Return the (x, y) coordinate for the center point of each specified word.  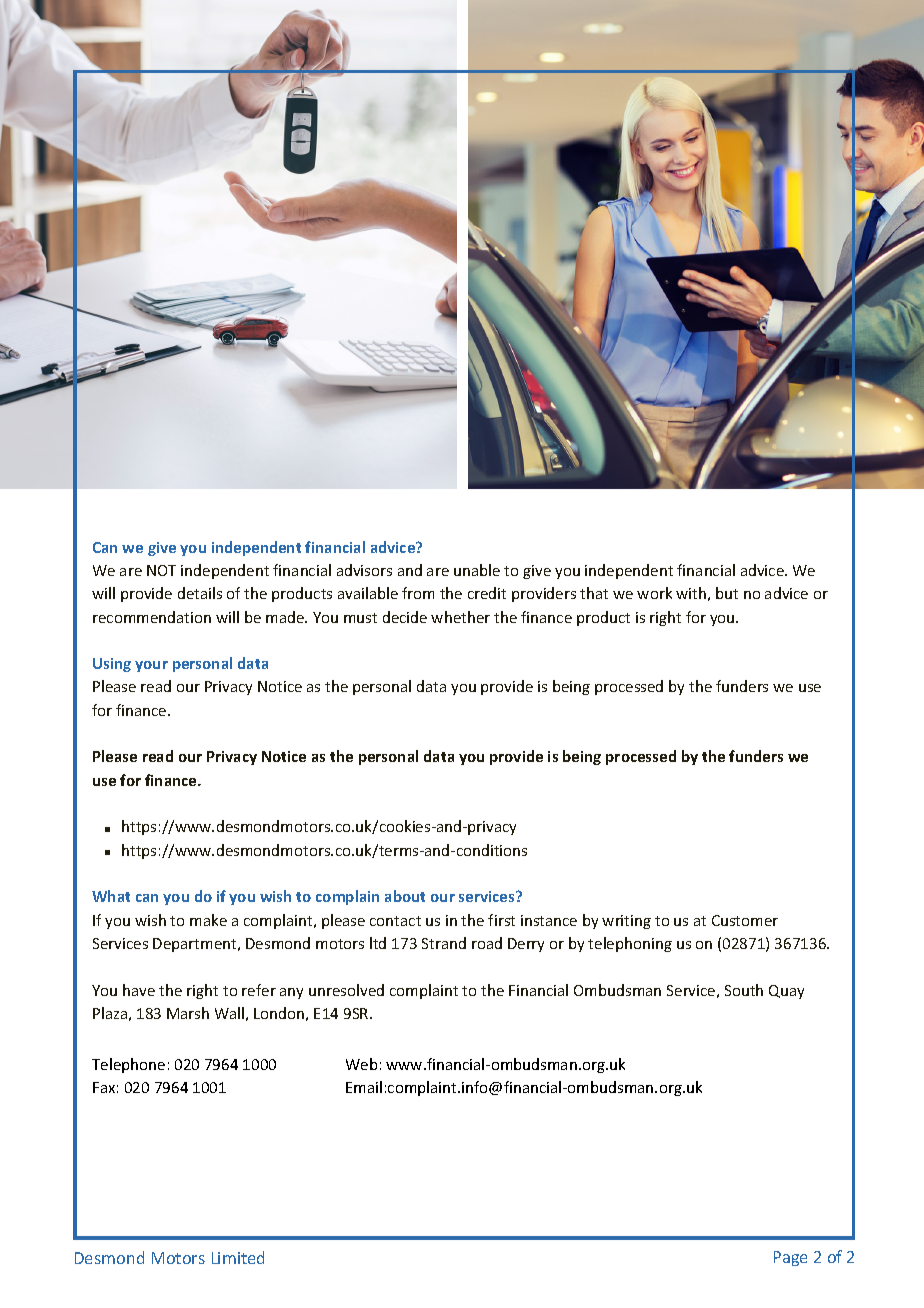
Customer (745, 920)
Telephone (128, 1065)
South (744, 990)
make (208, 920)
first (501, 920)
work (654, 593)
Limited (238, 1257)
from (418, 593)
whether (460, 617)
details (200, 593)
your (151, 666)
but (727, 593)
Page (790, 1258)
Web (361, 1064)
